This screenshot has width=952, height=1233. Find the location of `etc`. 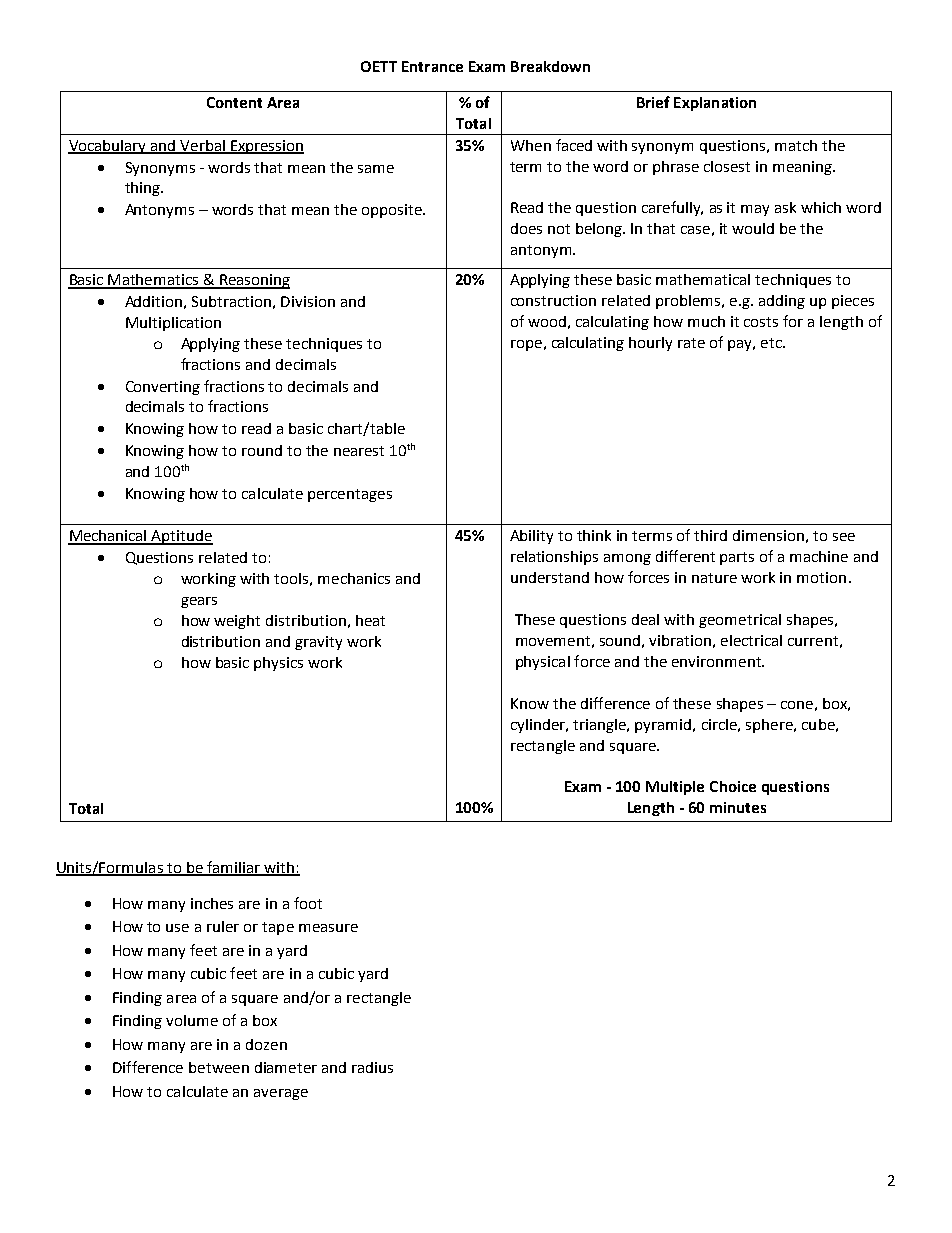

etc is located at coordinates (772, 343).
